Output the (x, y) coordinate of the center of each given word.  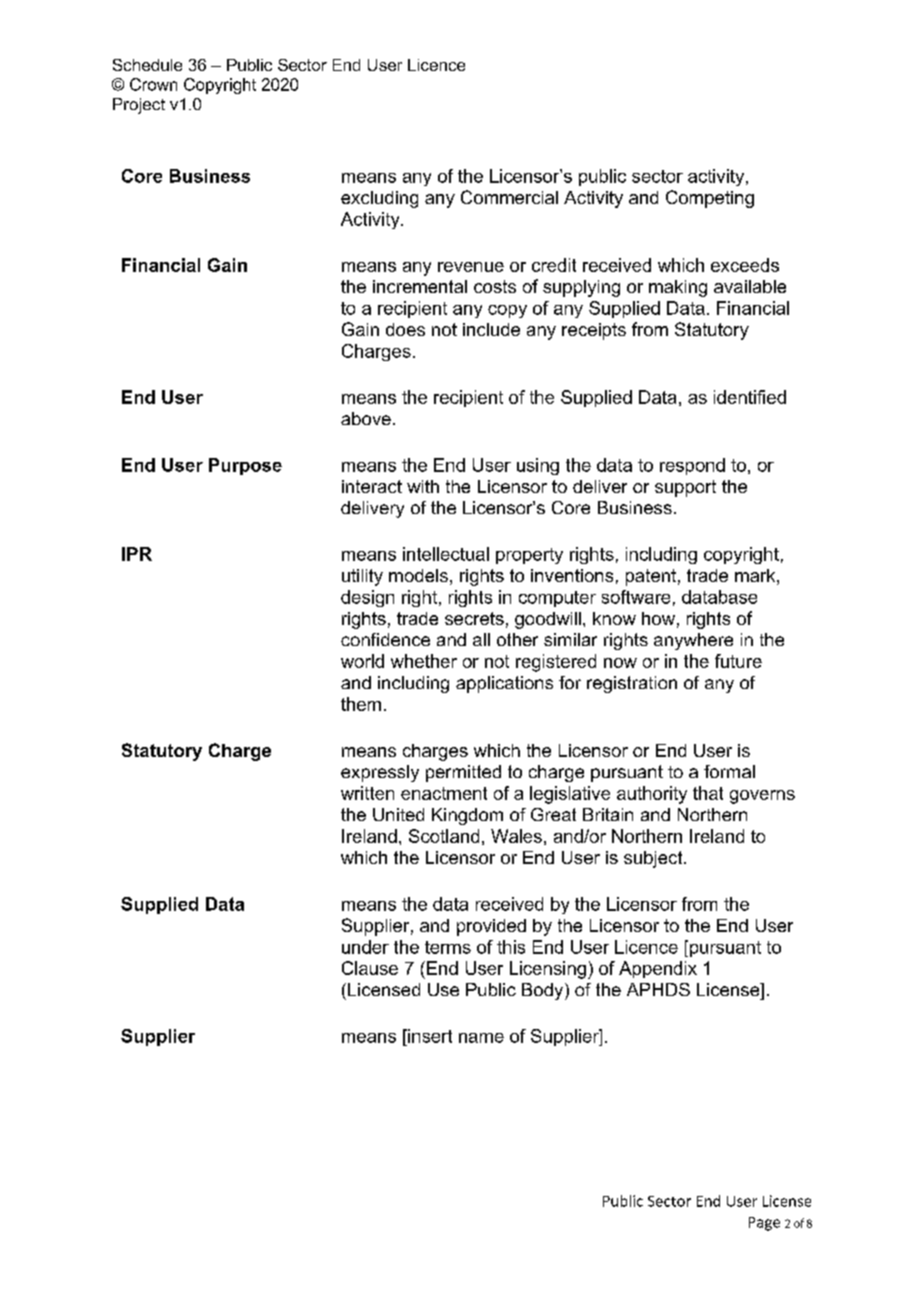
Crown (153, 84)
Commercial (509, 197)
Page (764, 1224)
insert (429, 1036)
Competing (710, 199)
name (481, 1038)
